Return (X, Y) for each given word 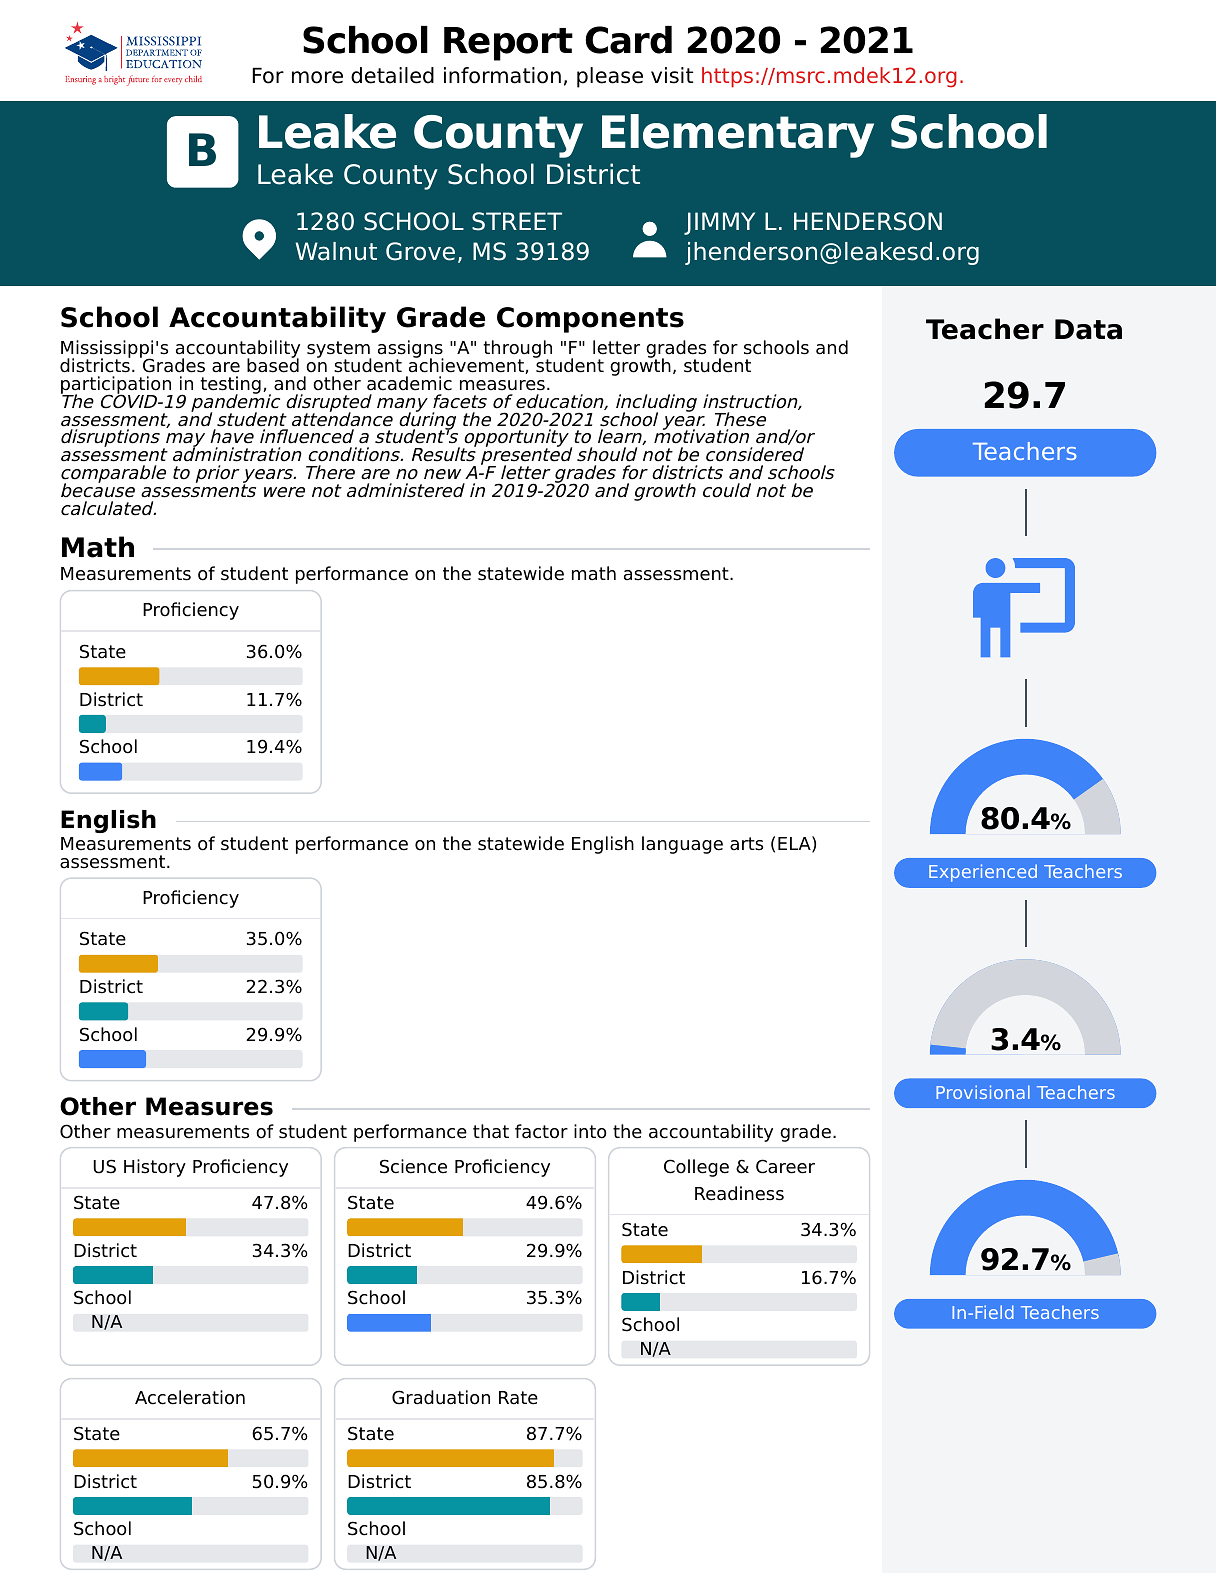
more (317, 77)
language (682, 845)
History (155, 1168)
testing (230, 386)
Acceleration (190, 1397)
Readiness (739, 1193)
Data (1088, 329)
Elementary (738, 136)
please (610, 77)
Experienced (983, 873)
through (517, 350)
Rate (518, 1398)
